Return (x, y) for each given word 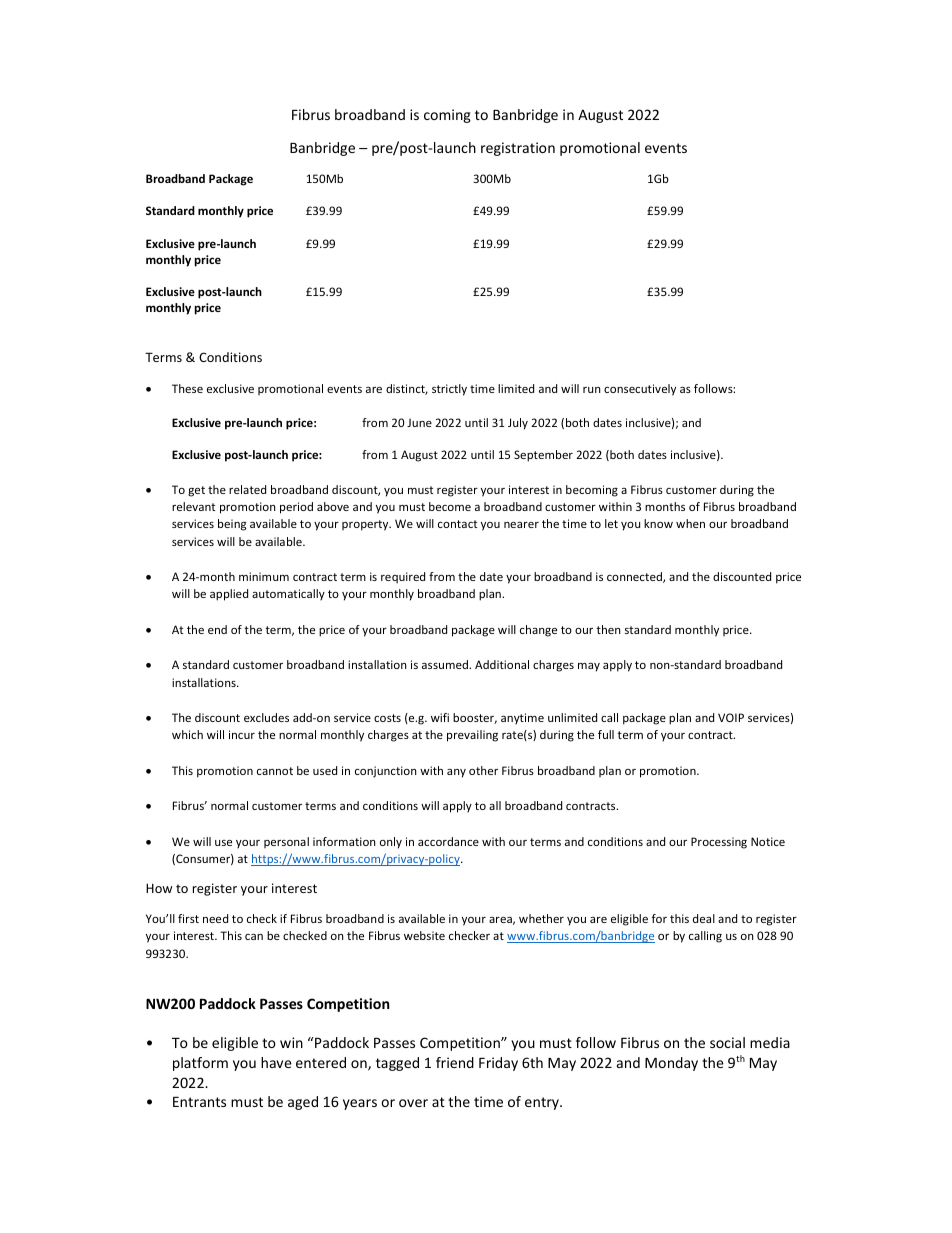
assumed (446, 664)
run (592, 390)
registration (518, 149)
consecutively (640, 390)
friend (455, 1062)
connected (635, 577)
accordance (448, 841)
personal (286, 842)
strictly (449, 390)
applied (229, 595)
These (187, 388)
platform (200, 1064)
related (247, 489)
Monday (671, 1064)
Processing (719, 843)
